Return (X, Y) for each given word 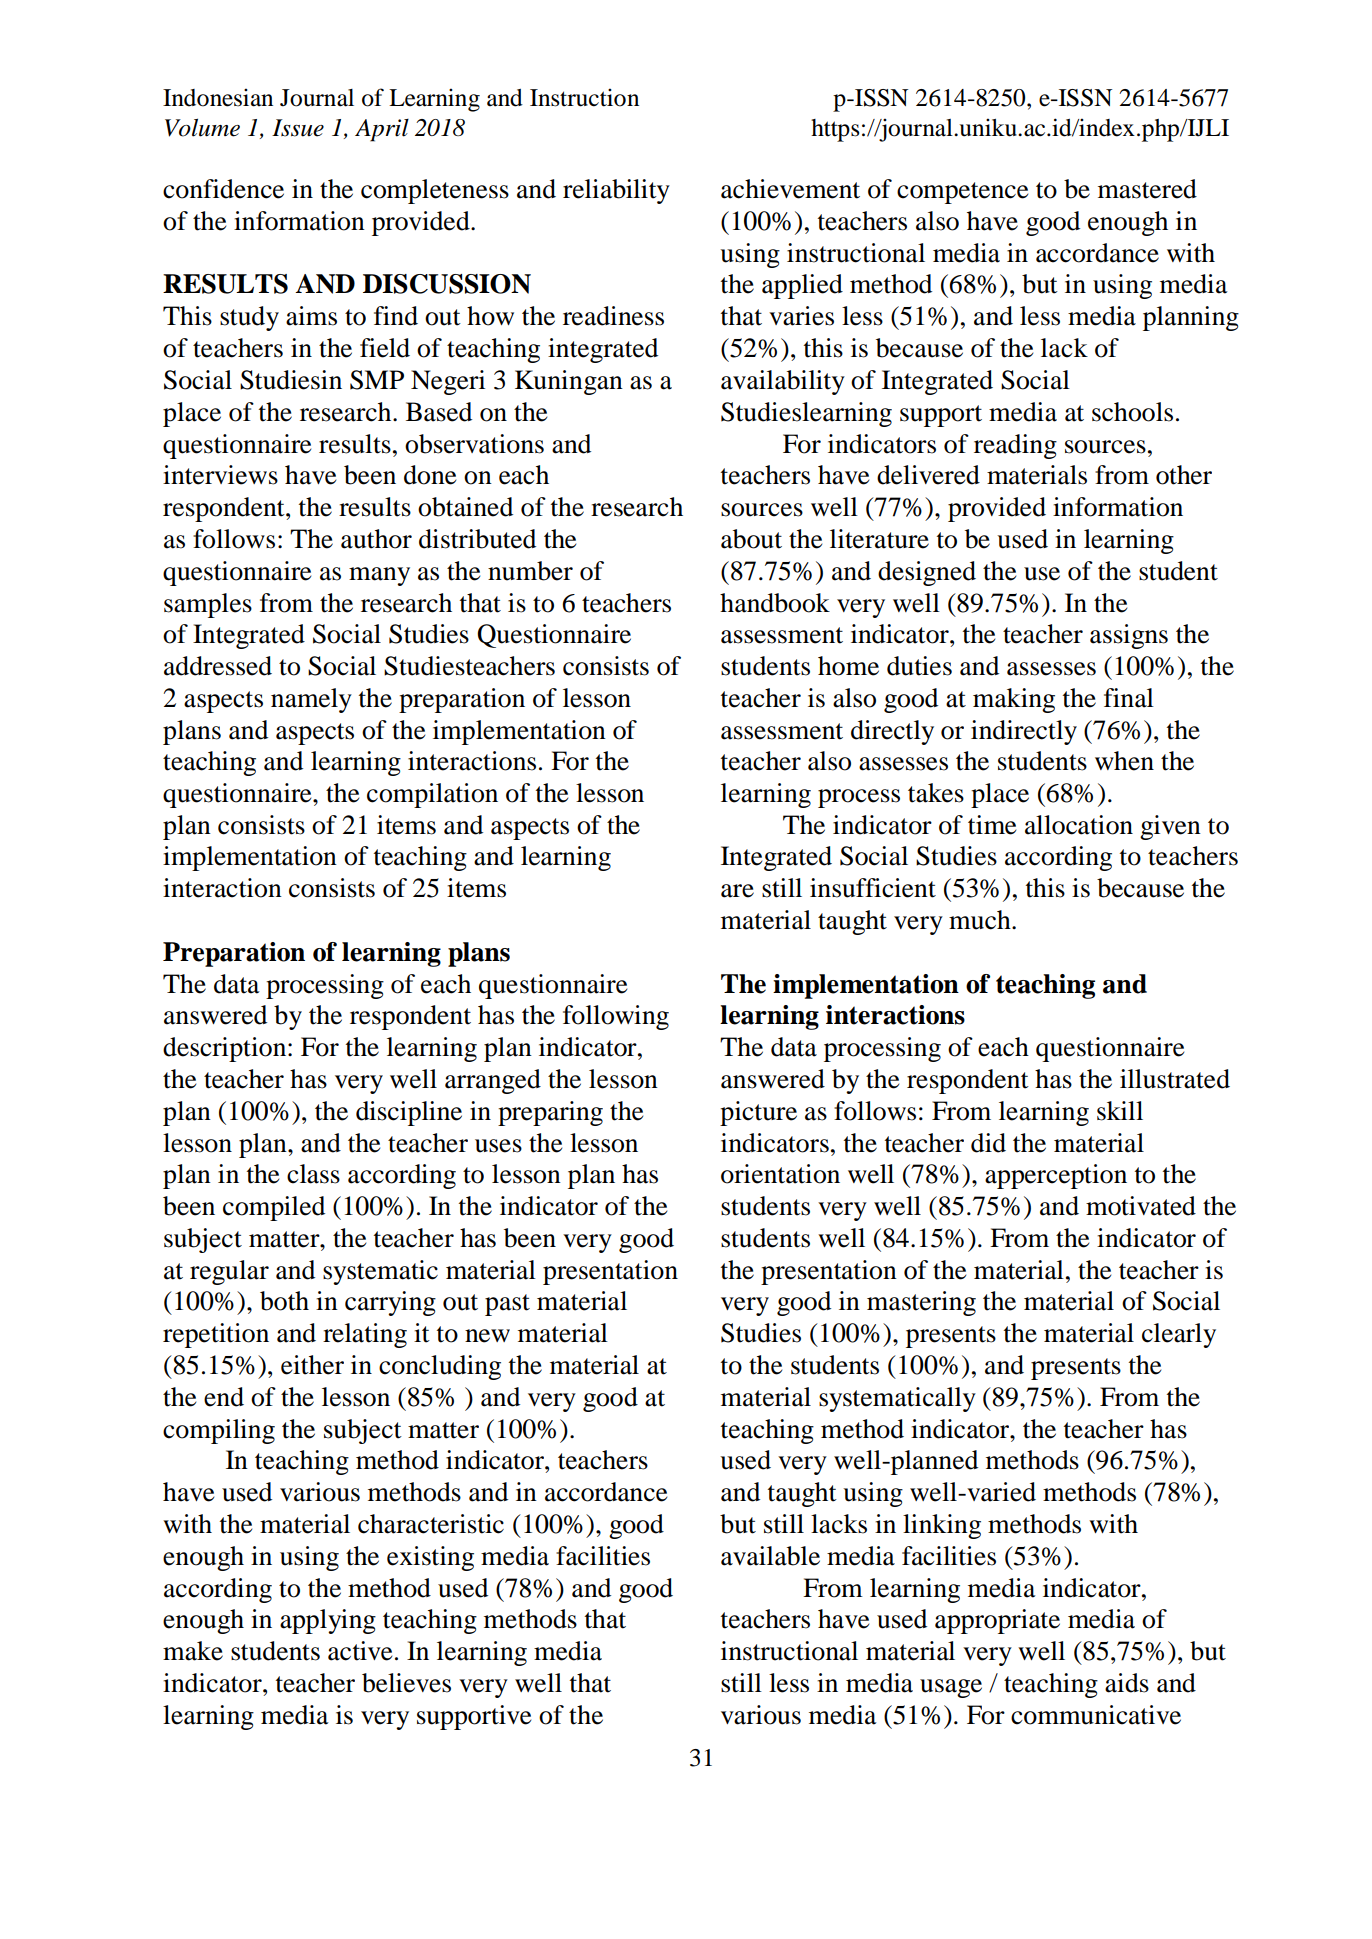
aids (1127, 1683)
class (313, 1174)
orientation (780, 1174)
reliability (616, 191)
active (360, 1651)
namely (311, 700)
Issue (298, 128)
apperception (1056, 1176)
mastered (1147, 189)
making (1014, 700)
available (770, 1556)
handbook (775, 603)
